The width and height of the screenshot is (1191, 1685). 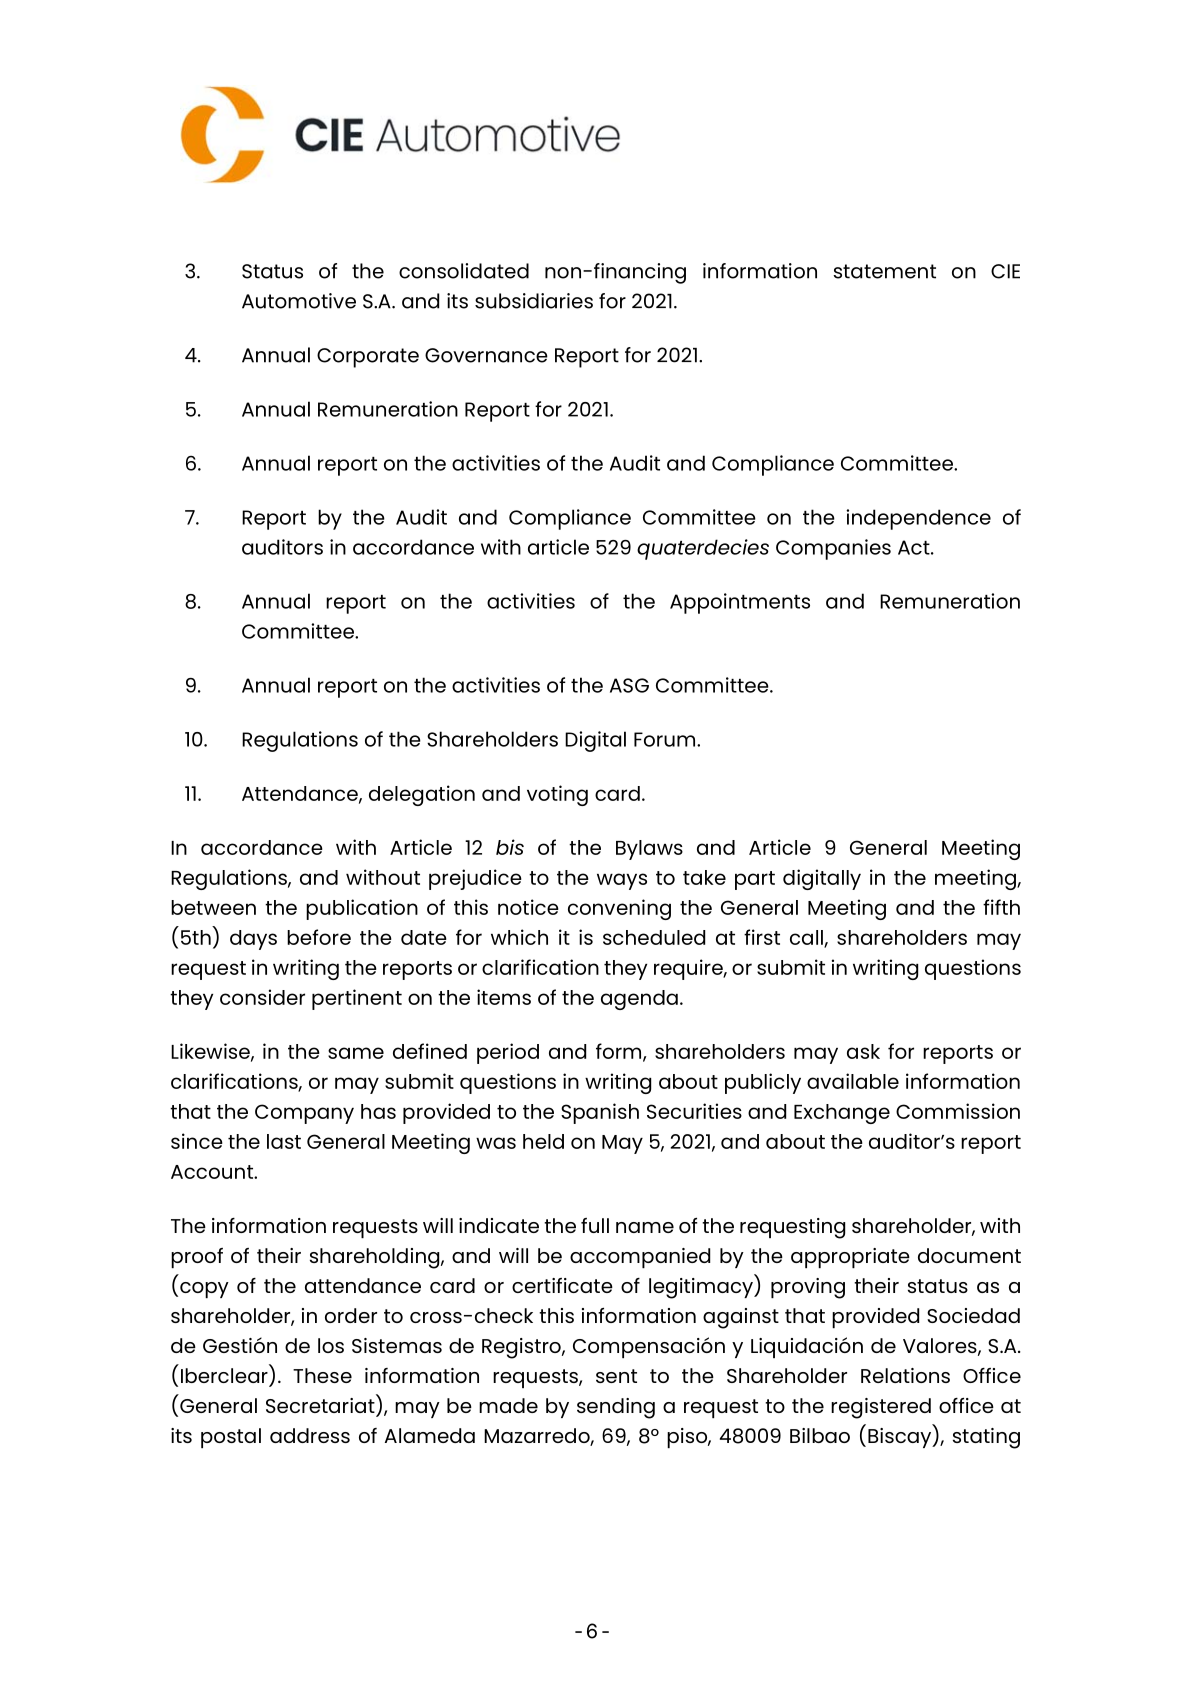 I want to click on subsidiaries, so click(x=534, y=301).
